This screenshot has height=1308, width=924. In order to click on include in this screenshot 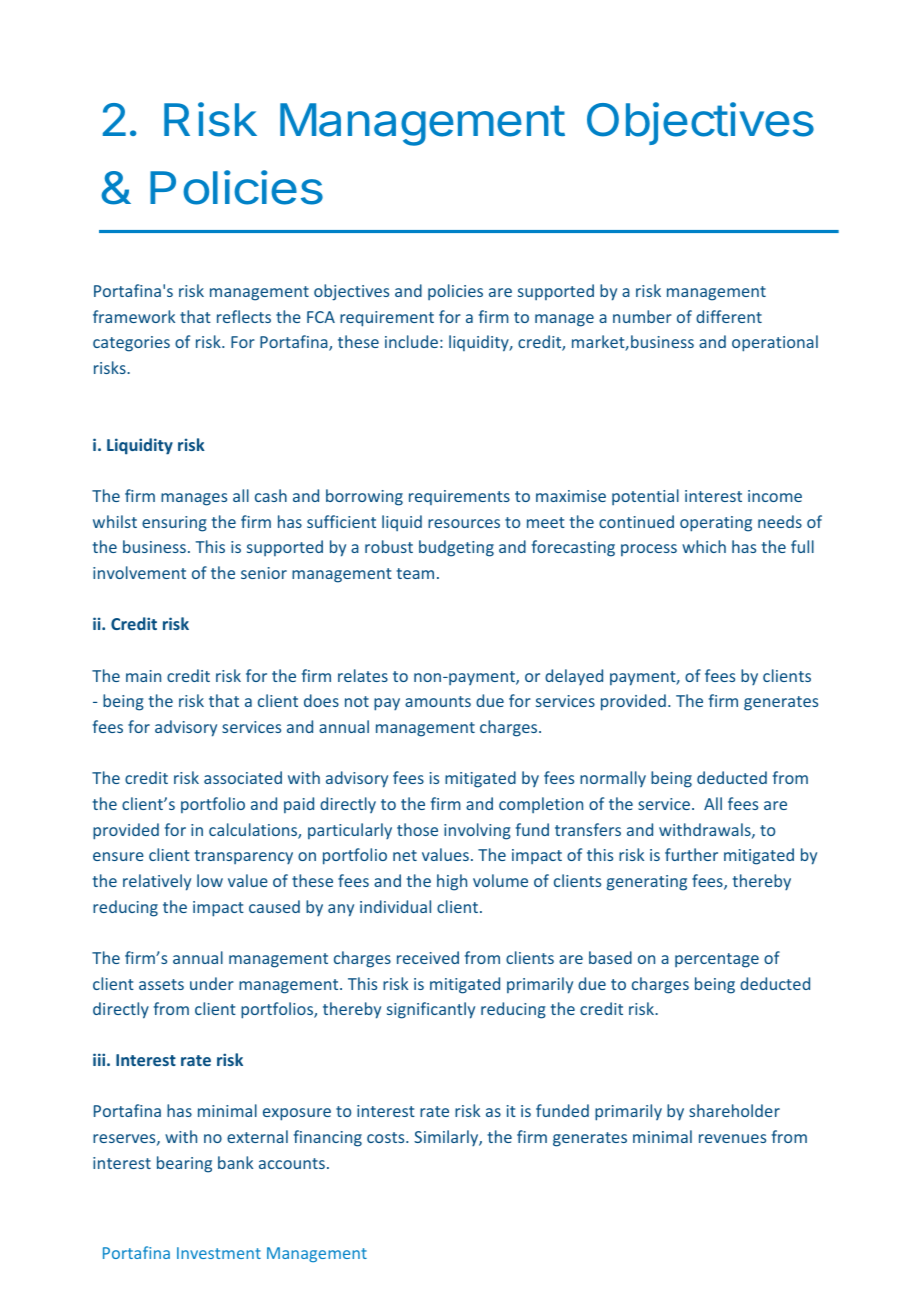, I will do `click(411, 341)`.
